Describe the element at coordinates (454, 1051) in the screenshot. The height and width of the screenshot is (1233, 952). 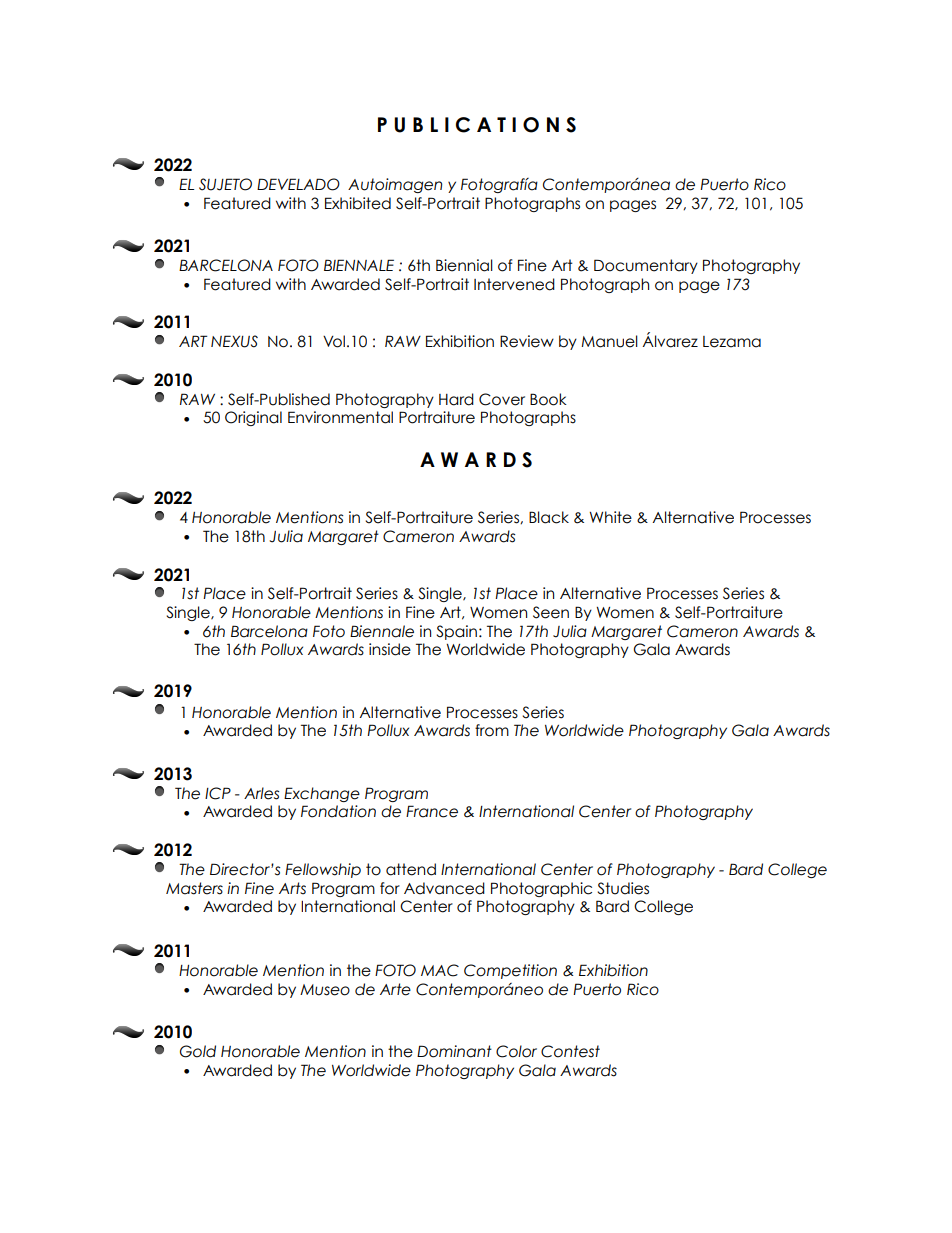
I see `Dominant` at that location.
